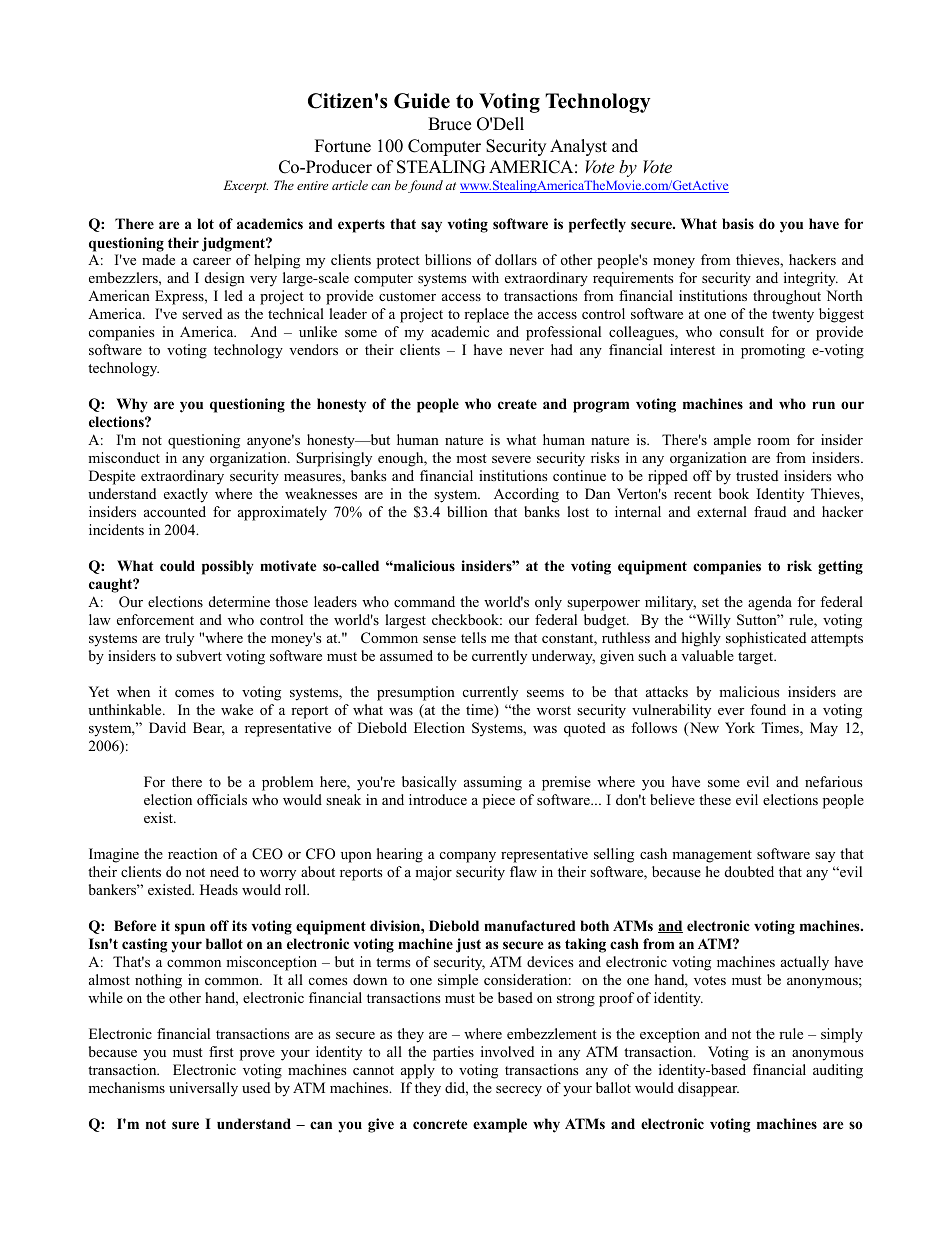 This screenshot has width=952, height=1233. What do you see at coordinates (202, 313) in the screenshot?
I see `served` at bounding box center [202, 313].
